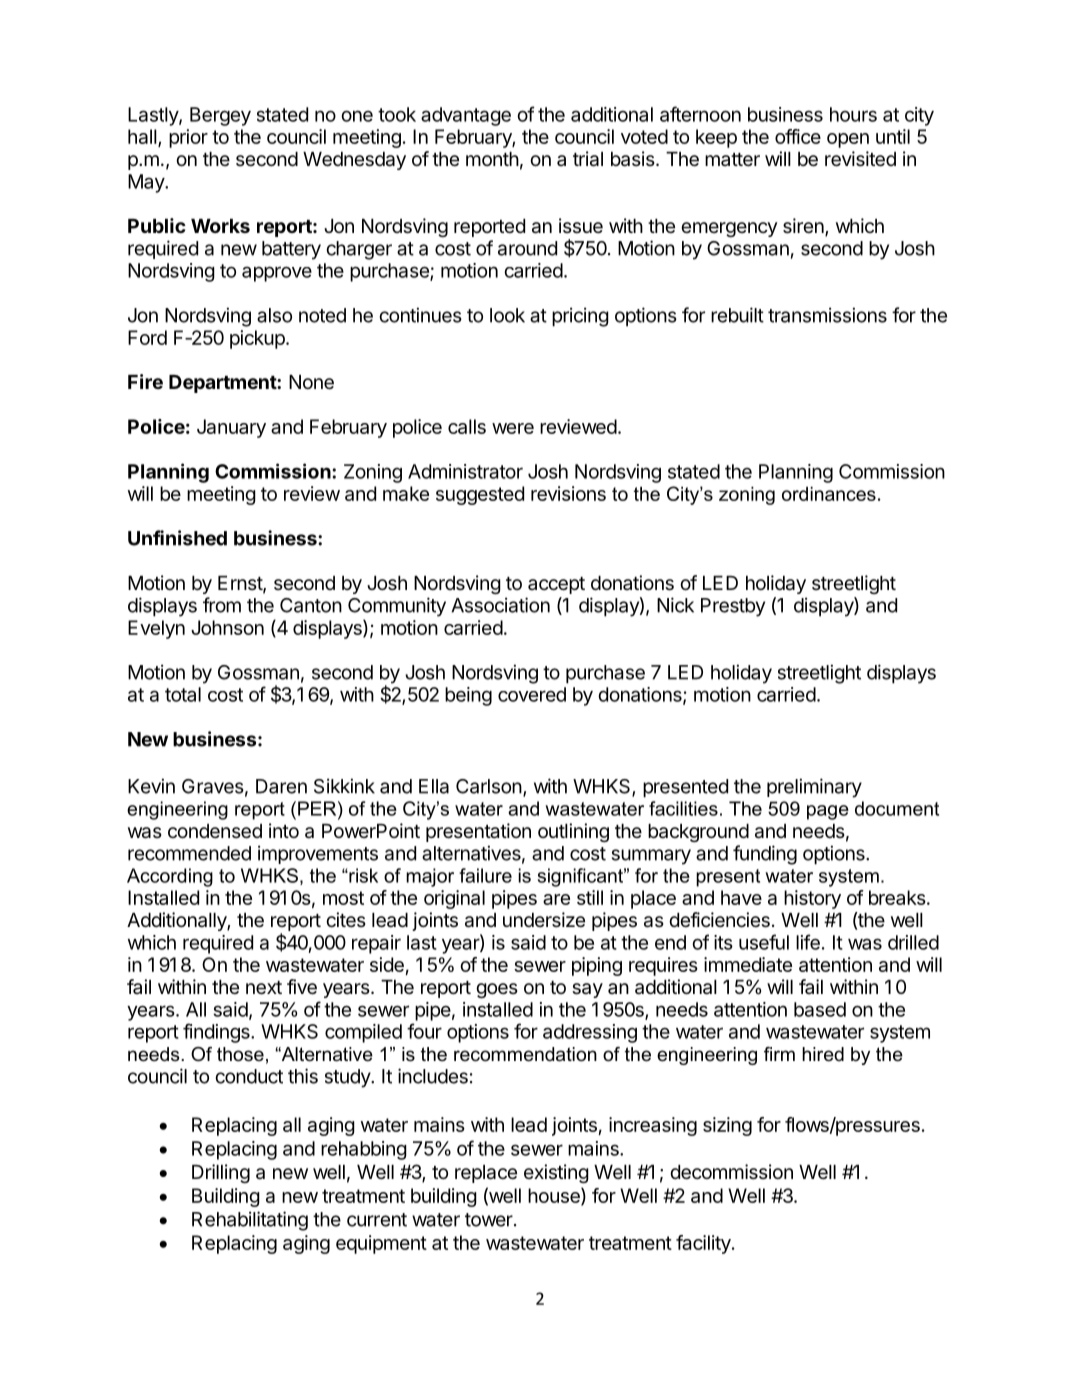  I want to click on office, so click(798, 136).
